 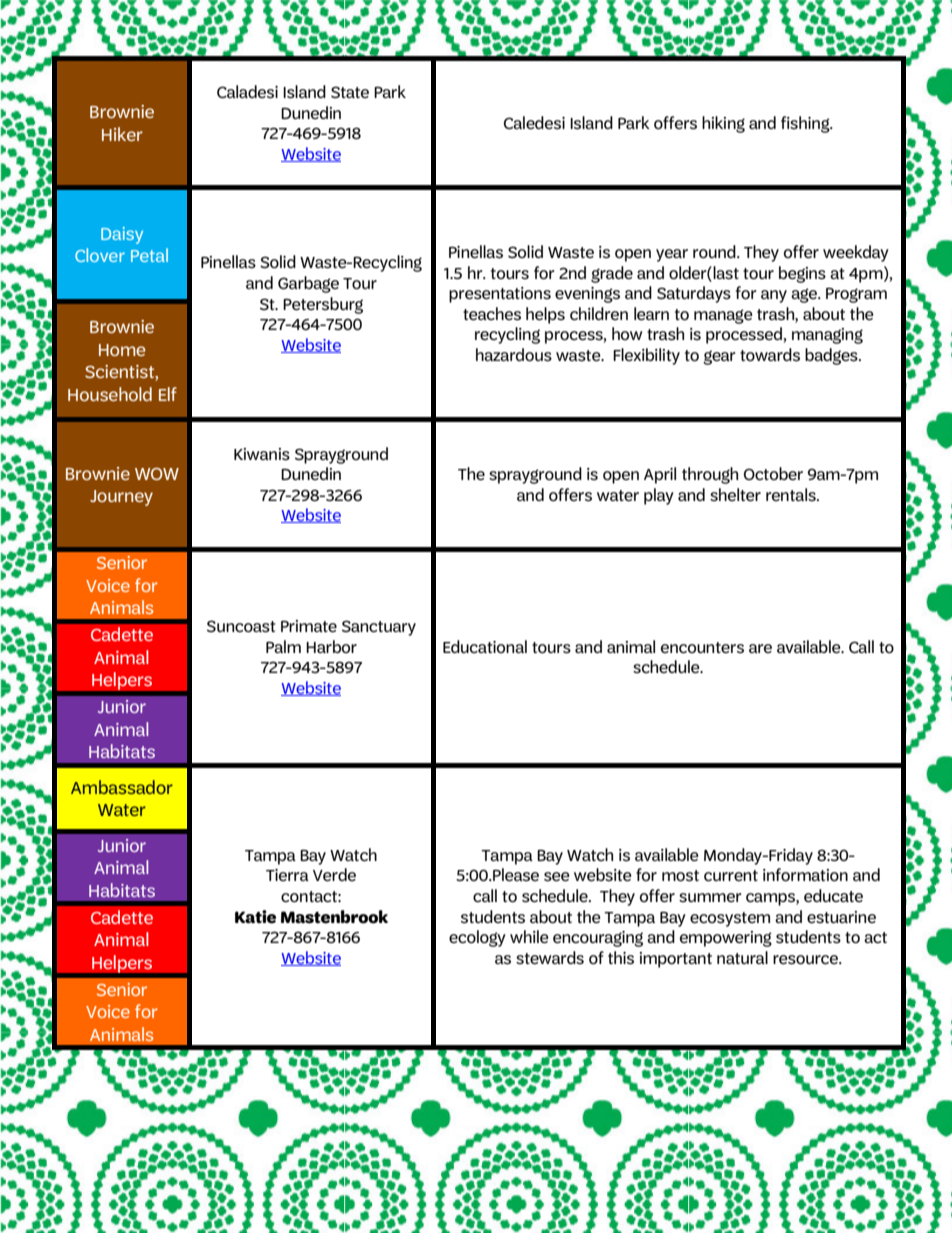 I want to click on Hiker, so click(x=122, y=134).
